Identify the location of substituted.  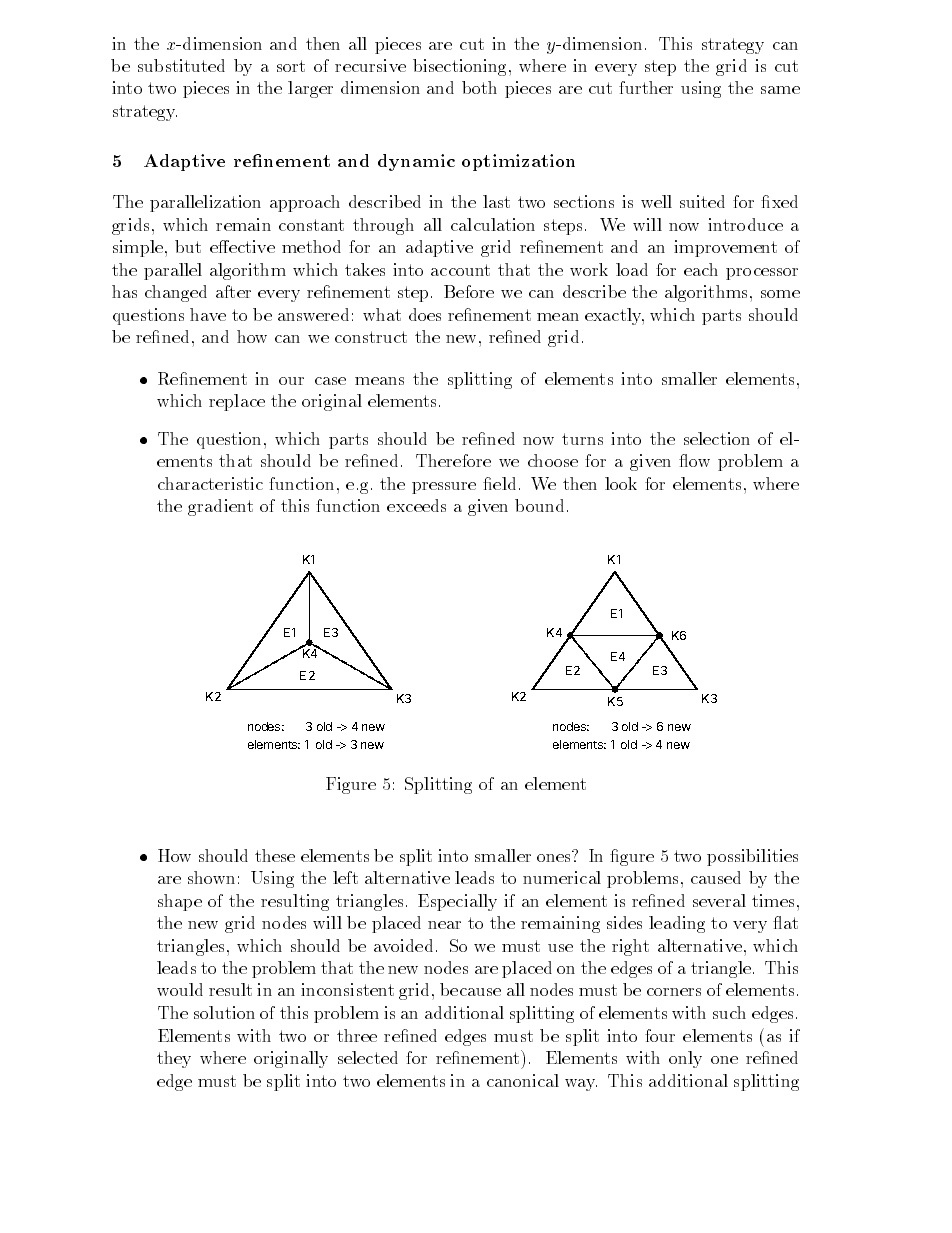
(181, 65).
